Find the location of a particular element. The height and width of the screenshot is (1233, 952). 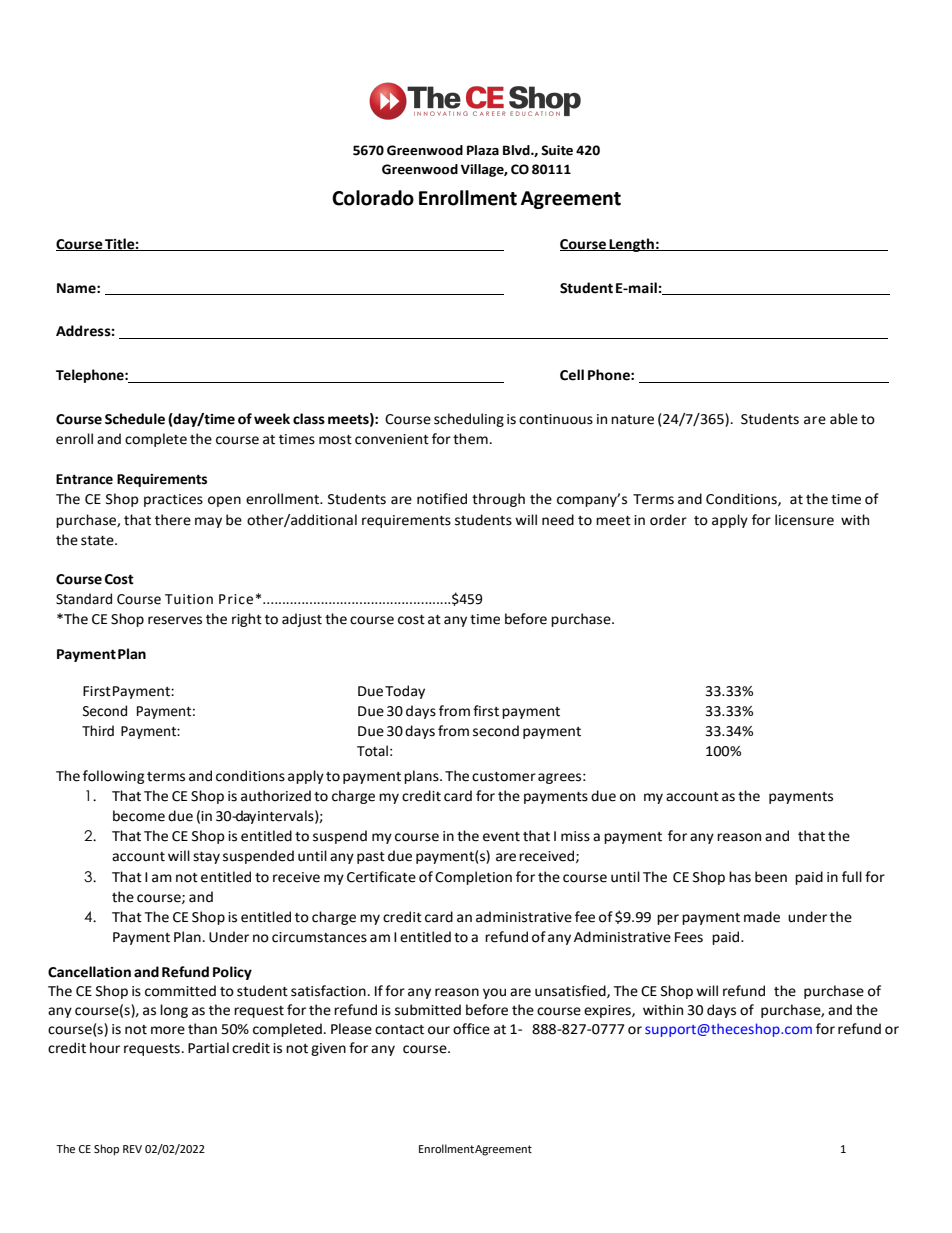

been is located at coordinates (771, 877).
